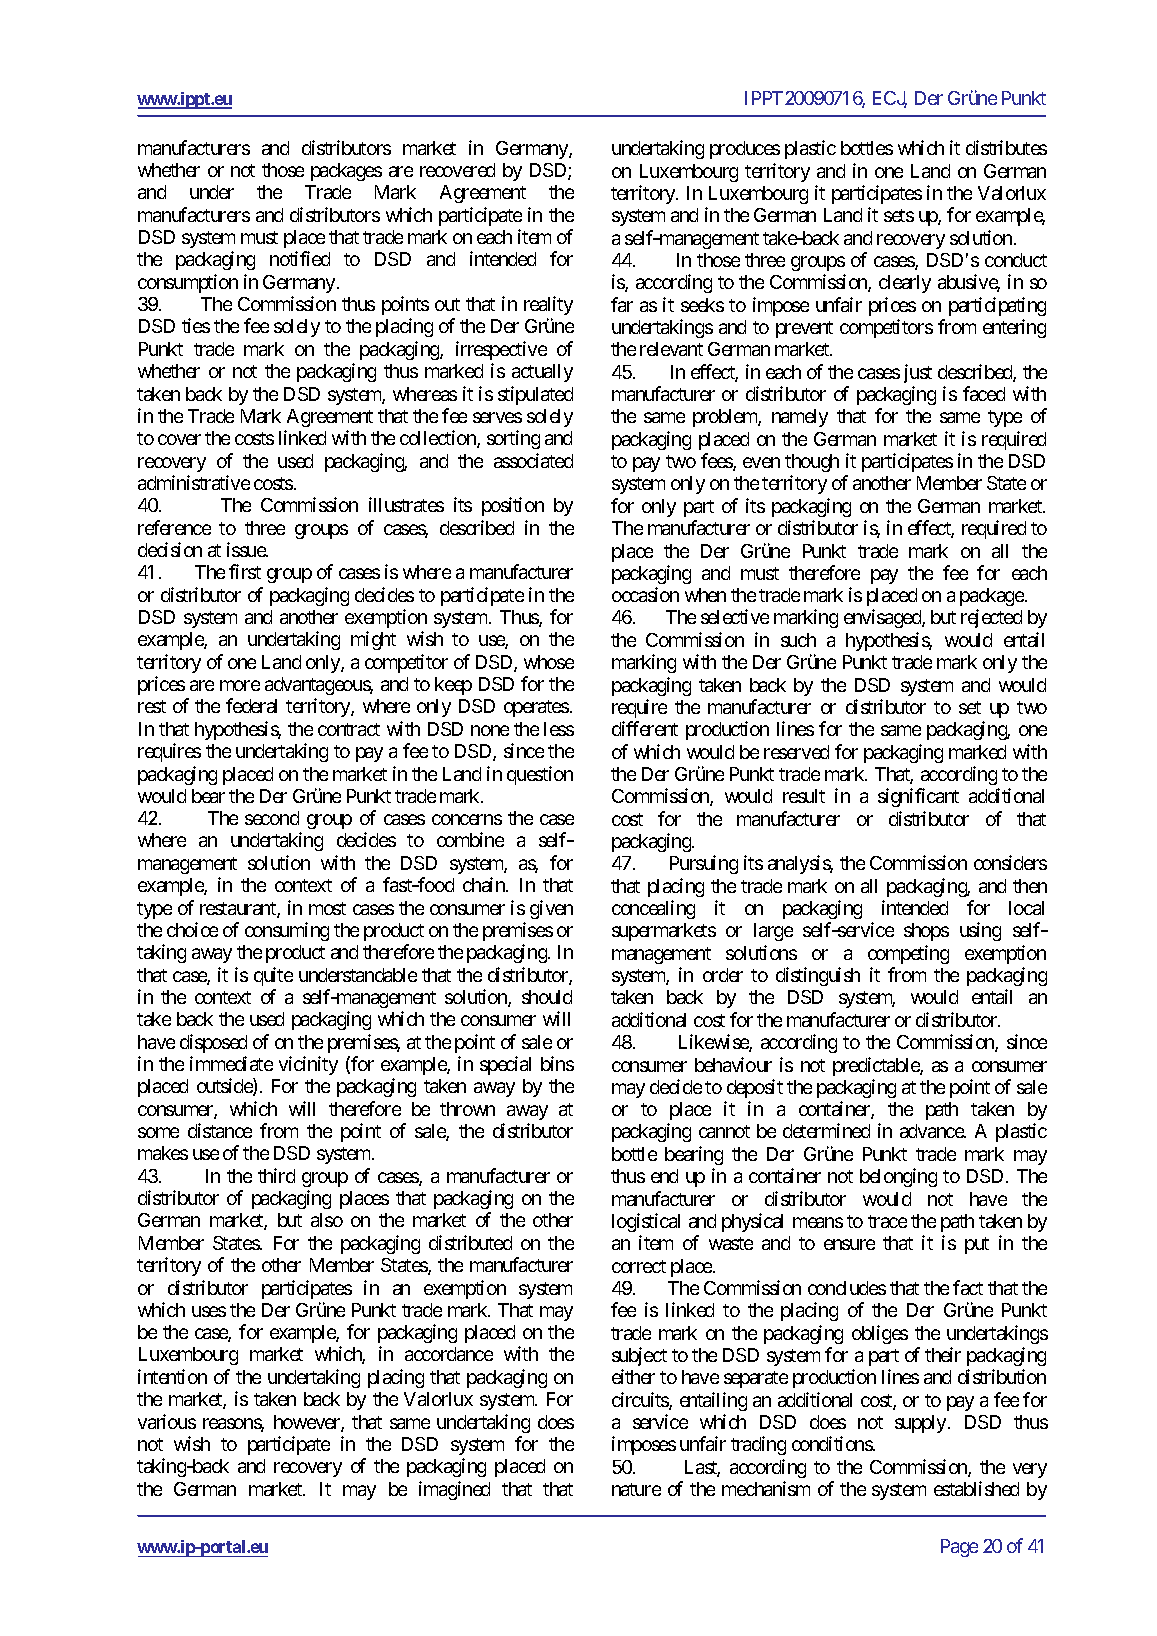  I want to click on envisaged, so click(883, 618).
